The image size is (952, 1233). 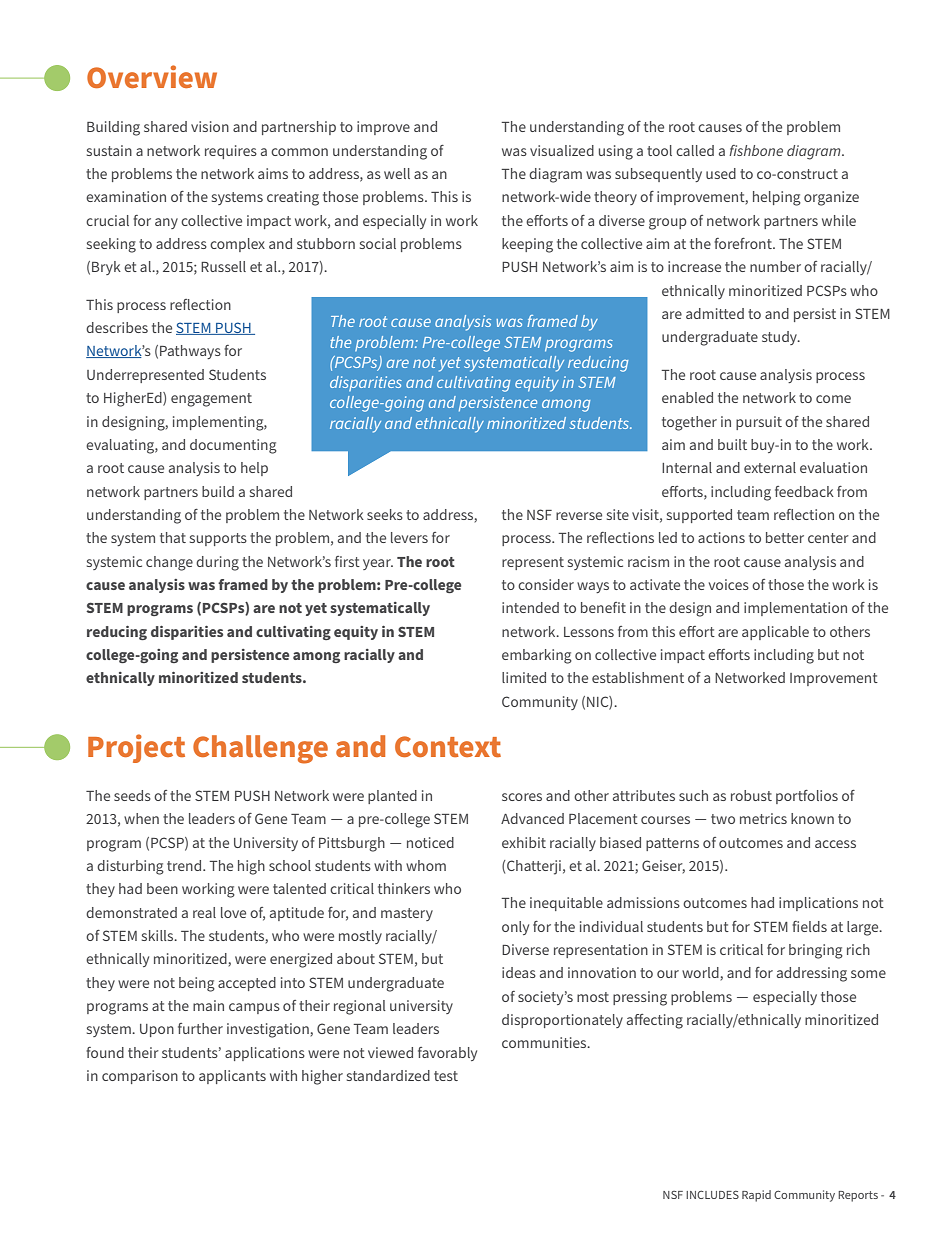 I want to click on during, so click(x=217, y=563).
